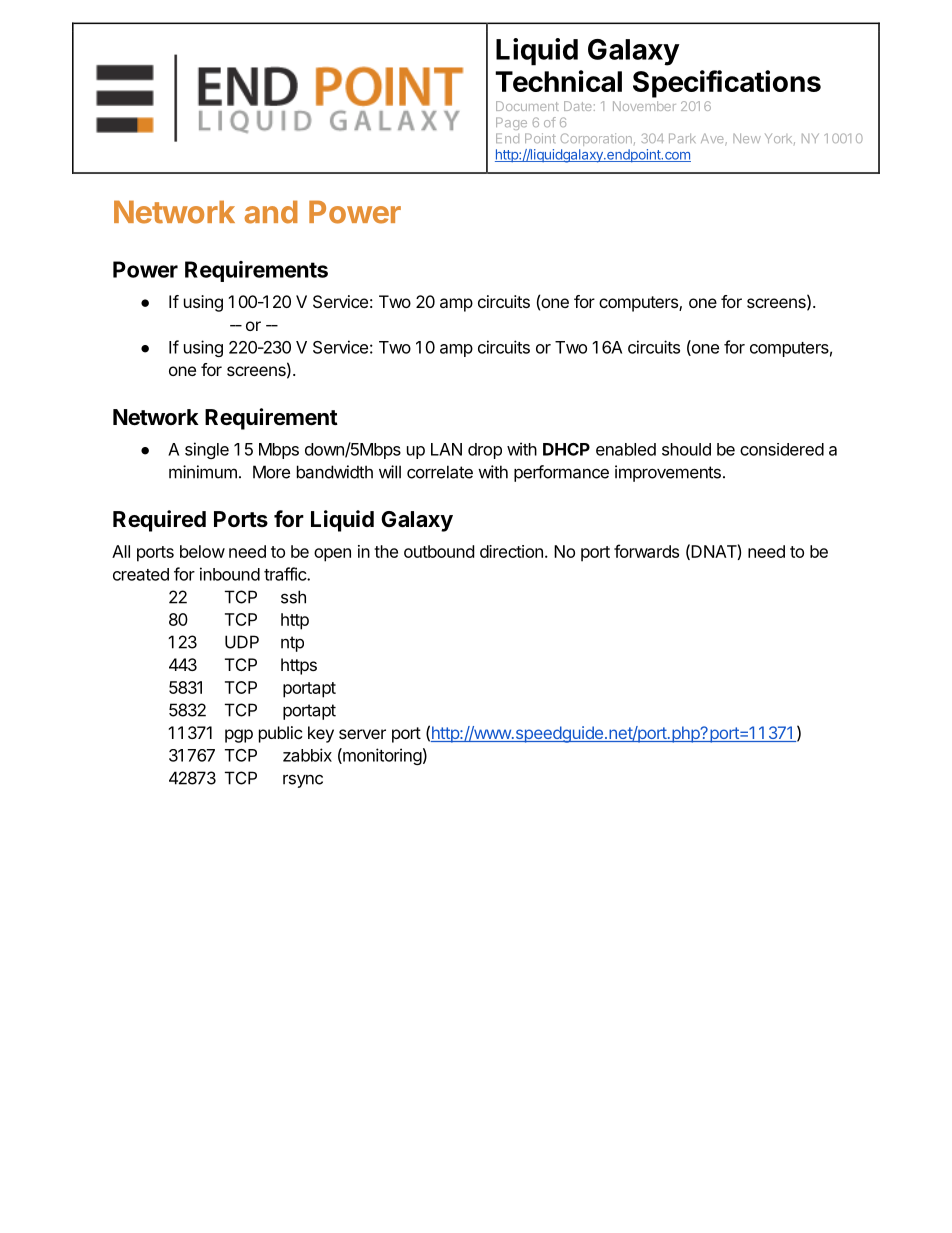 The height and width of the screenshot is (1233, 952). I want to click on Ave, so click(713, 139).
